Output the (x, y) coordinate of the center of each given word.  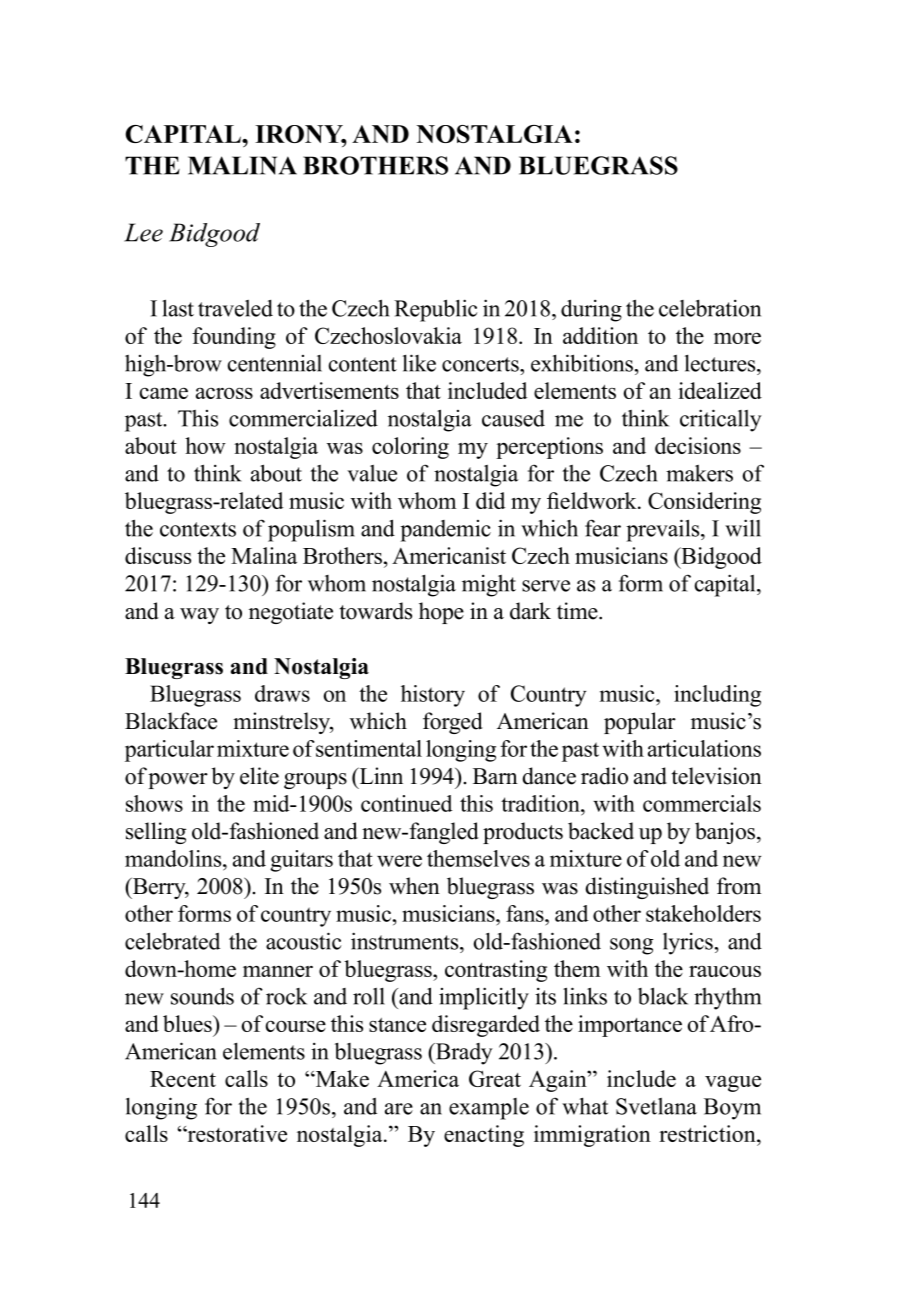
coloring (410, 448)
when (414, 886)
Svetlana (656, 1106)
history (433, 696)
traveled (235, 308)
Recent (183, 1079)
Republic (435, 310)
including (717, 696)
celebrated (172, 941)
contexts (198, 529)
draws (282, 693)
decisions (698, 445)
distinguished (647, 888)
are (399, 1109)
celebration (710, 308)
